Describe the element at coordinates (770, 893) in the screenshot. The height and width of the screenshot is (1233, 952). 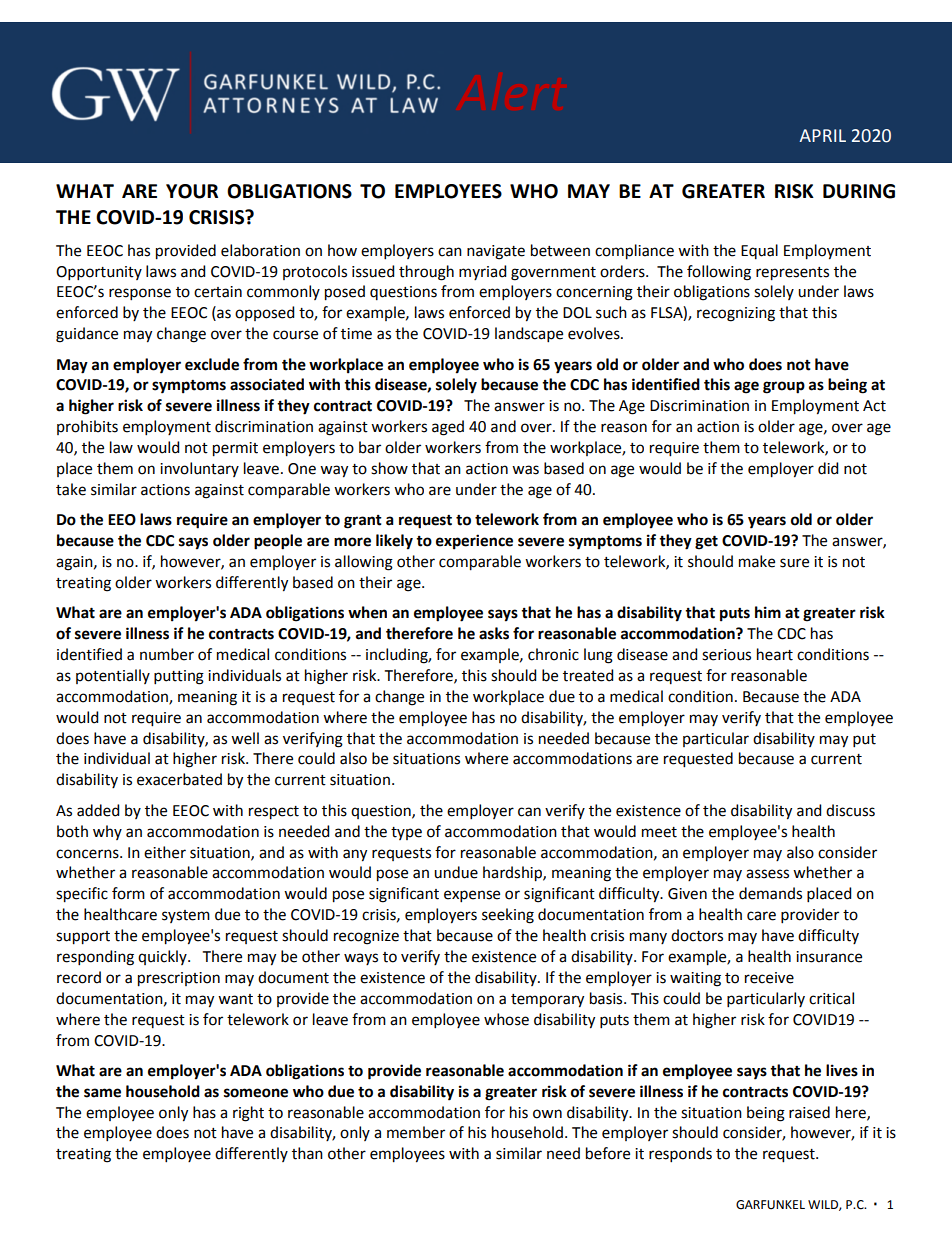
I see `demands` at that location.
